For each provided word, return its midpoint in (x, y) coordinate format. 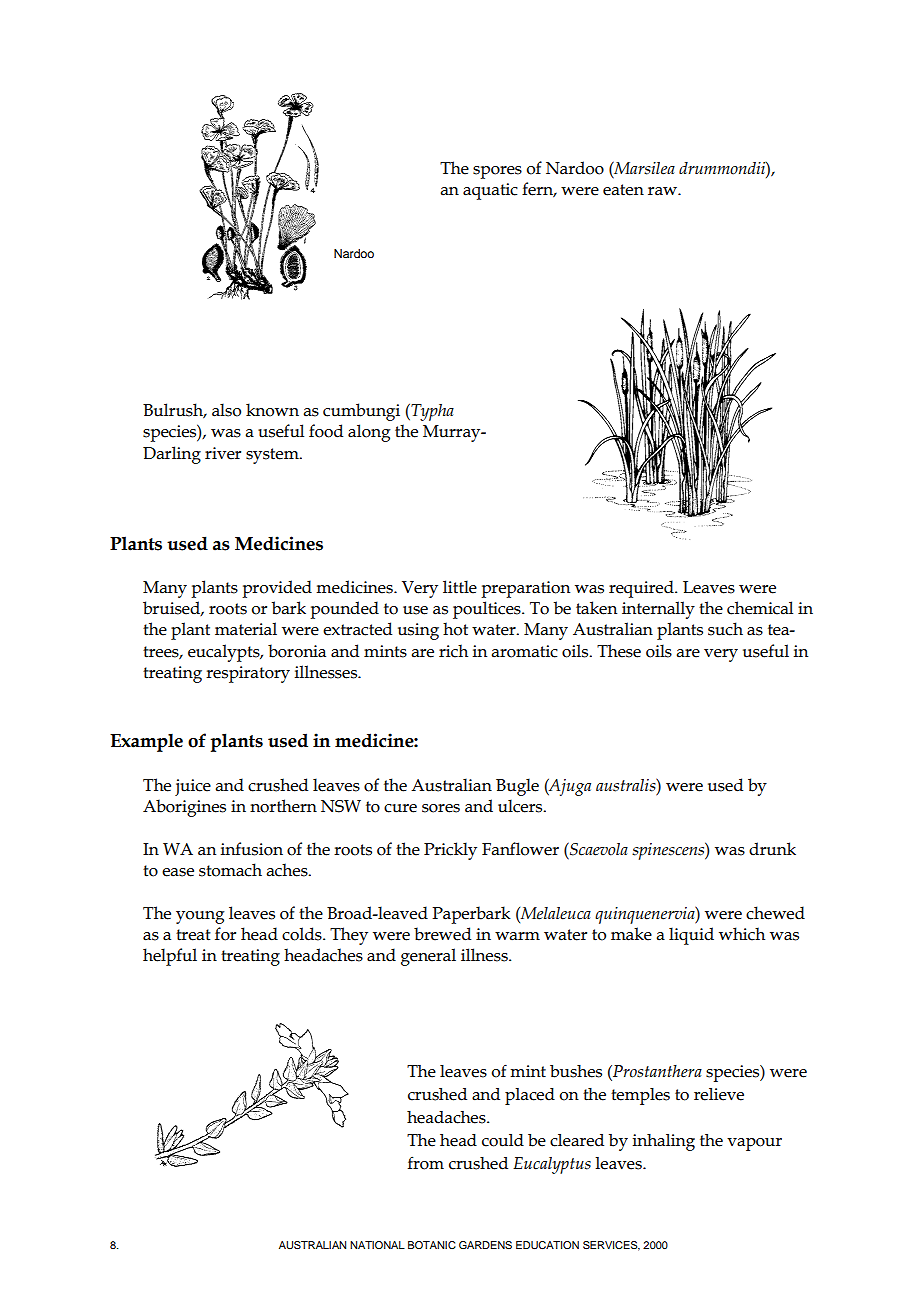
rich (453, 651)
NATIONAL (377, 1245)
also (226, 410)
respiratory (248, 674)
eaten (623, 190)
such (725, 629)
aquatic (490, 191)
